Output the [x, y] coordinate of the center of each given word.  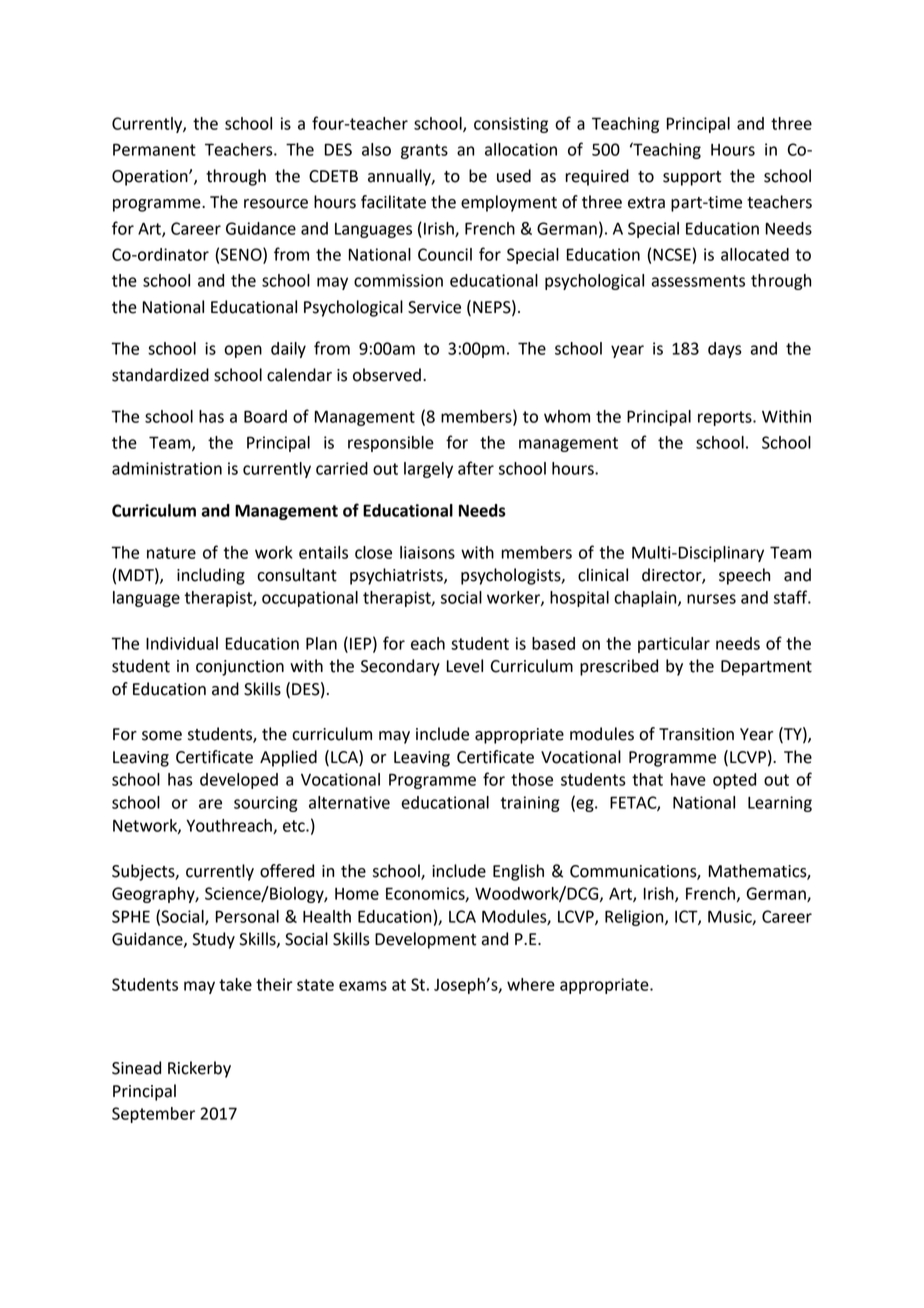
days [725, 350]
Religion [635, 918]
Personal [247, 916]
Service [434, 307]
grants [424, 151]
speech [744, 576]
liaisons [427, 552]
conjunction [240, 668]
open [243, 351]
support [692, 178]
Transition [696, 734]
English [518, 872]
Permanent [154, 149]
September [153, 1115]
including [211, 576]
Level [465, 666]
